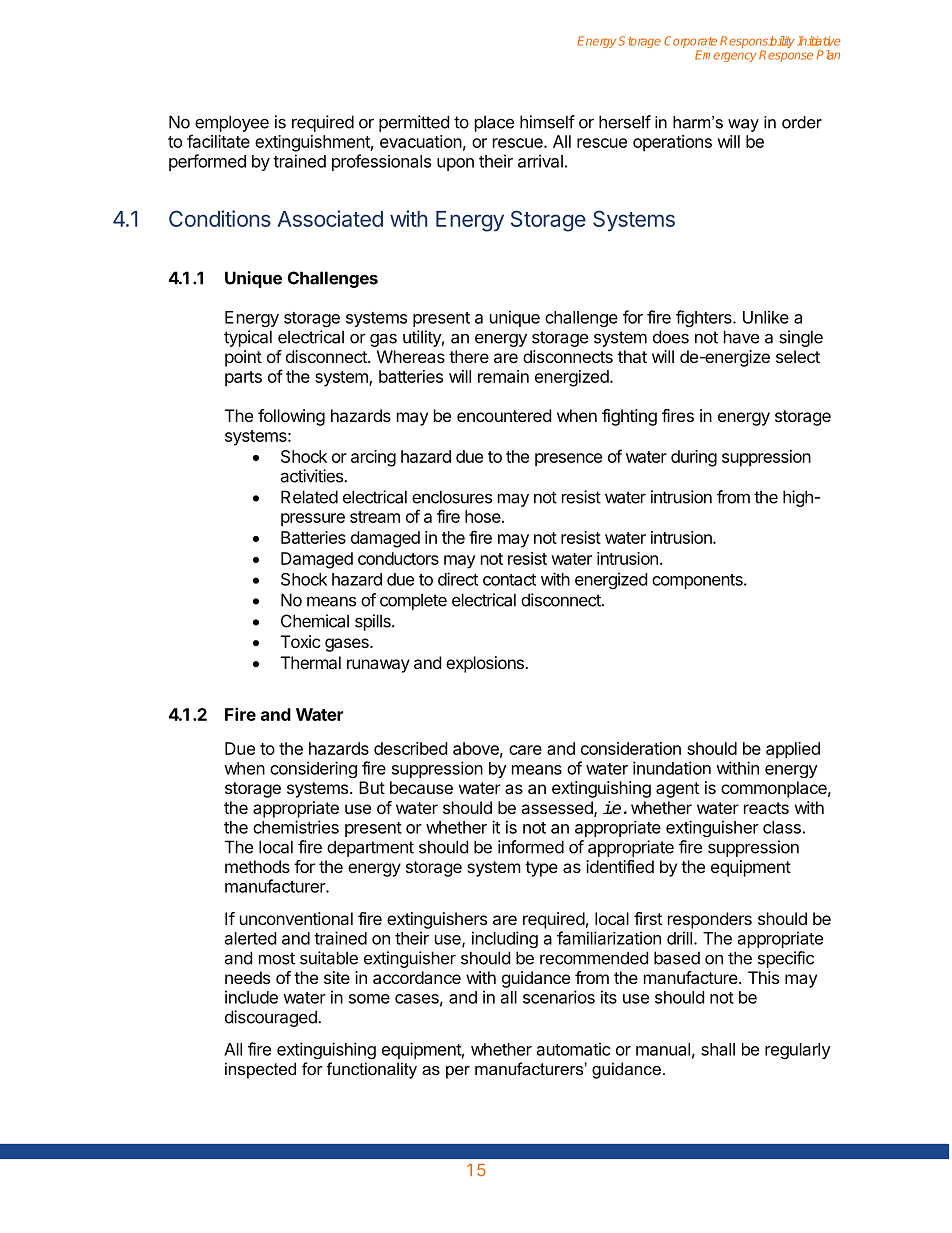 The width and height of the document is (952, 1233). What do you see at coordinates (726, 56) in the document?
I see `Emergency` at bounding box center [726, 56].
